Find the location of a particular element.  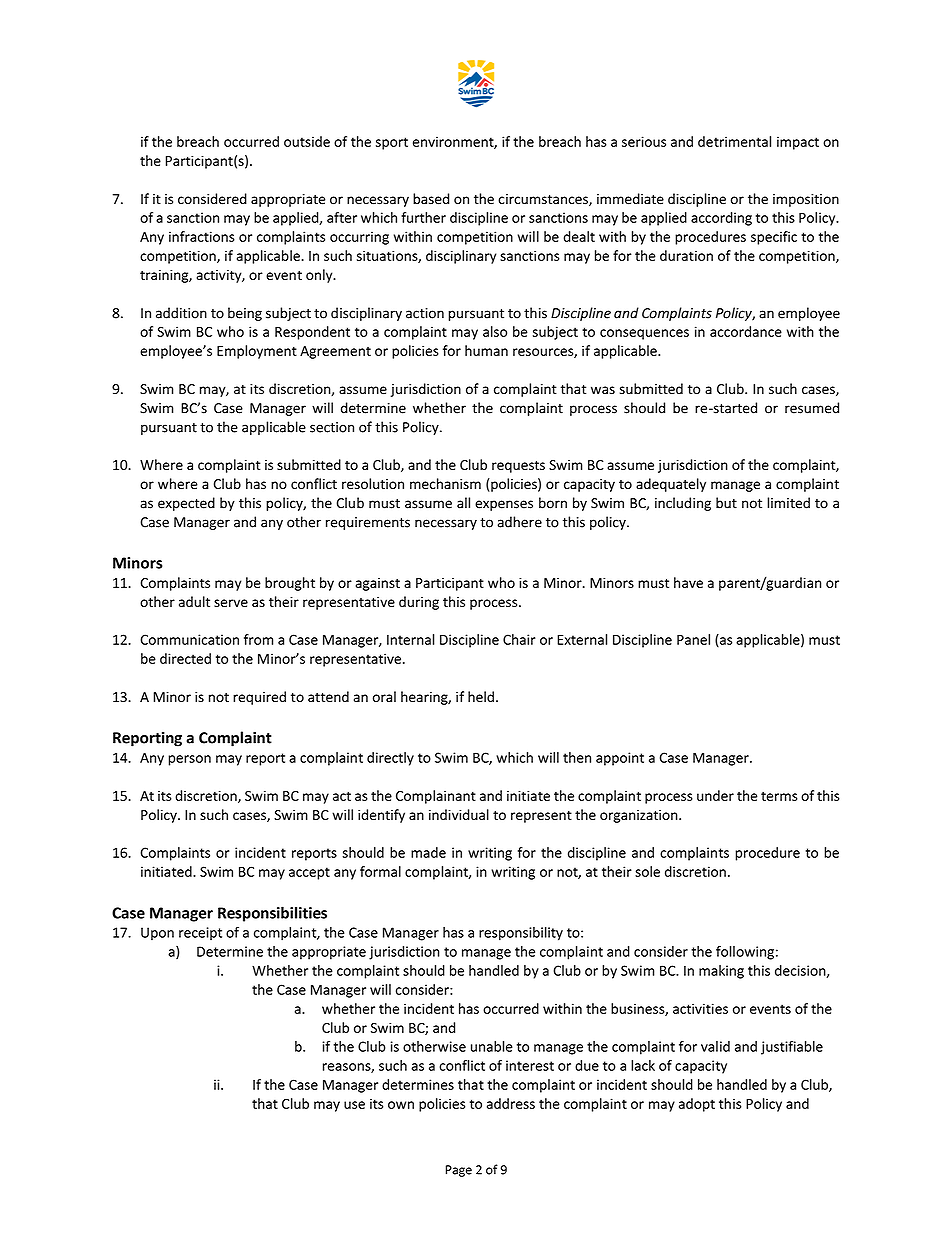

use is located at coordinates (354, 1105).
